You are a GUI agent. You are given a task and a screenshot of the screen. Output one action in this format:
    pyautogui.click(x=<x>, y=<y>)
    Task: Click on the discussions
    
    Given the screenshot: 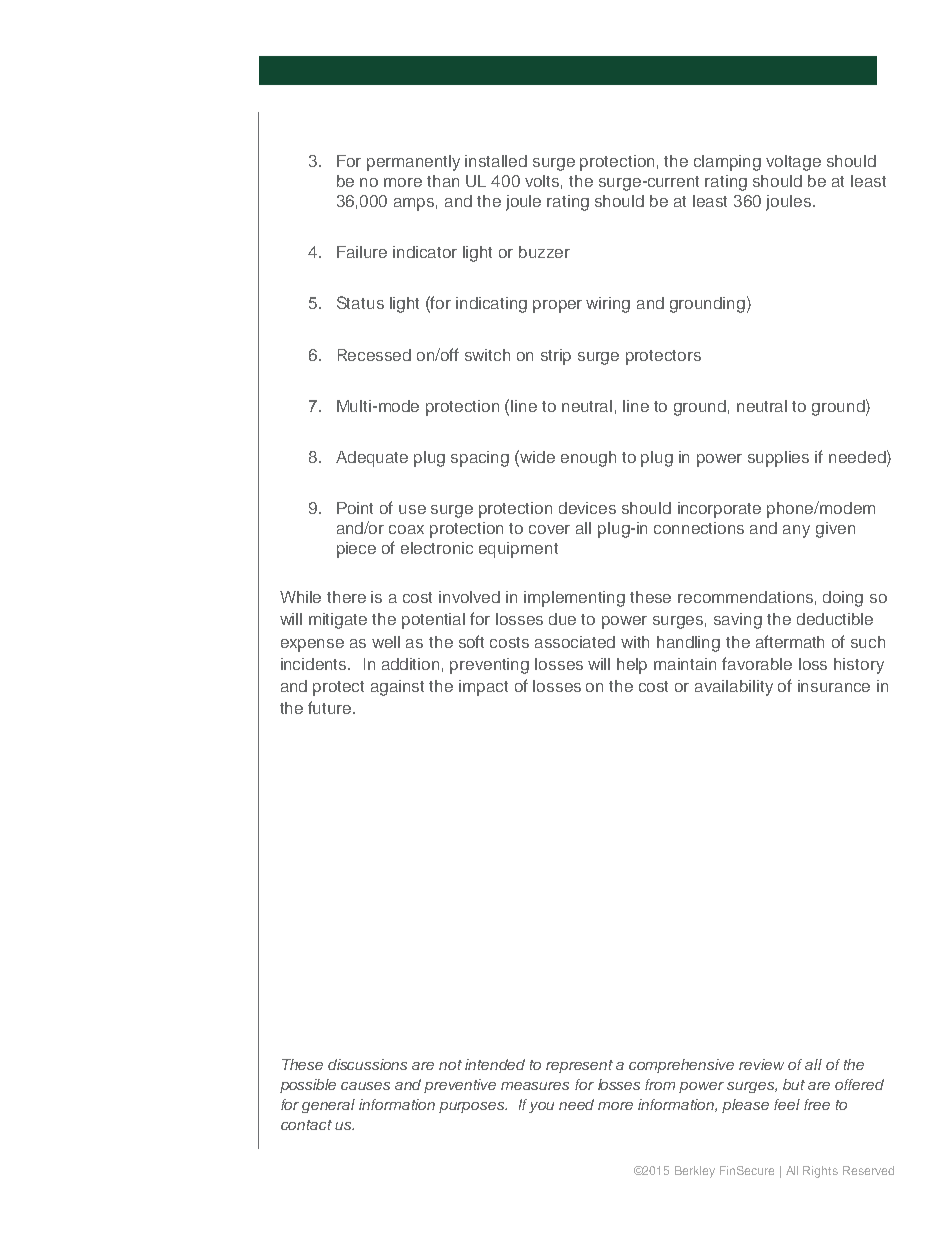 What is the action you would take?
    pyautogui.click(x=367, y=1064)
